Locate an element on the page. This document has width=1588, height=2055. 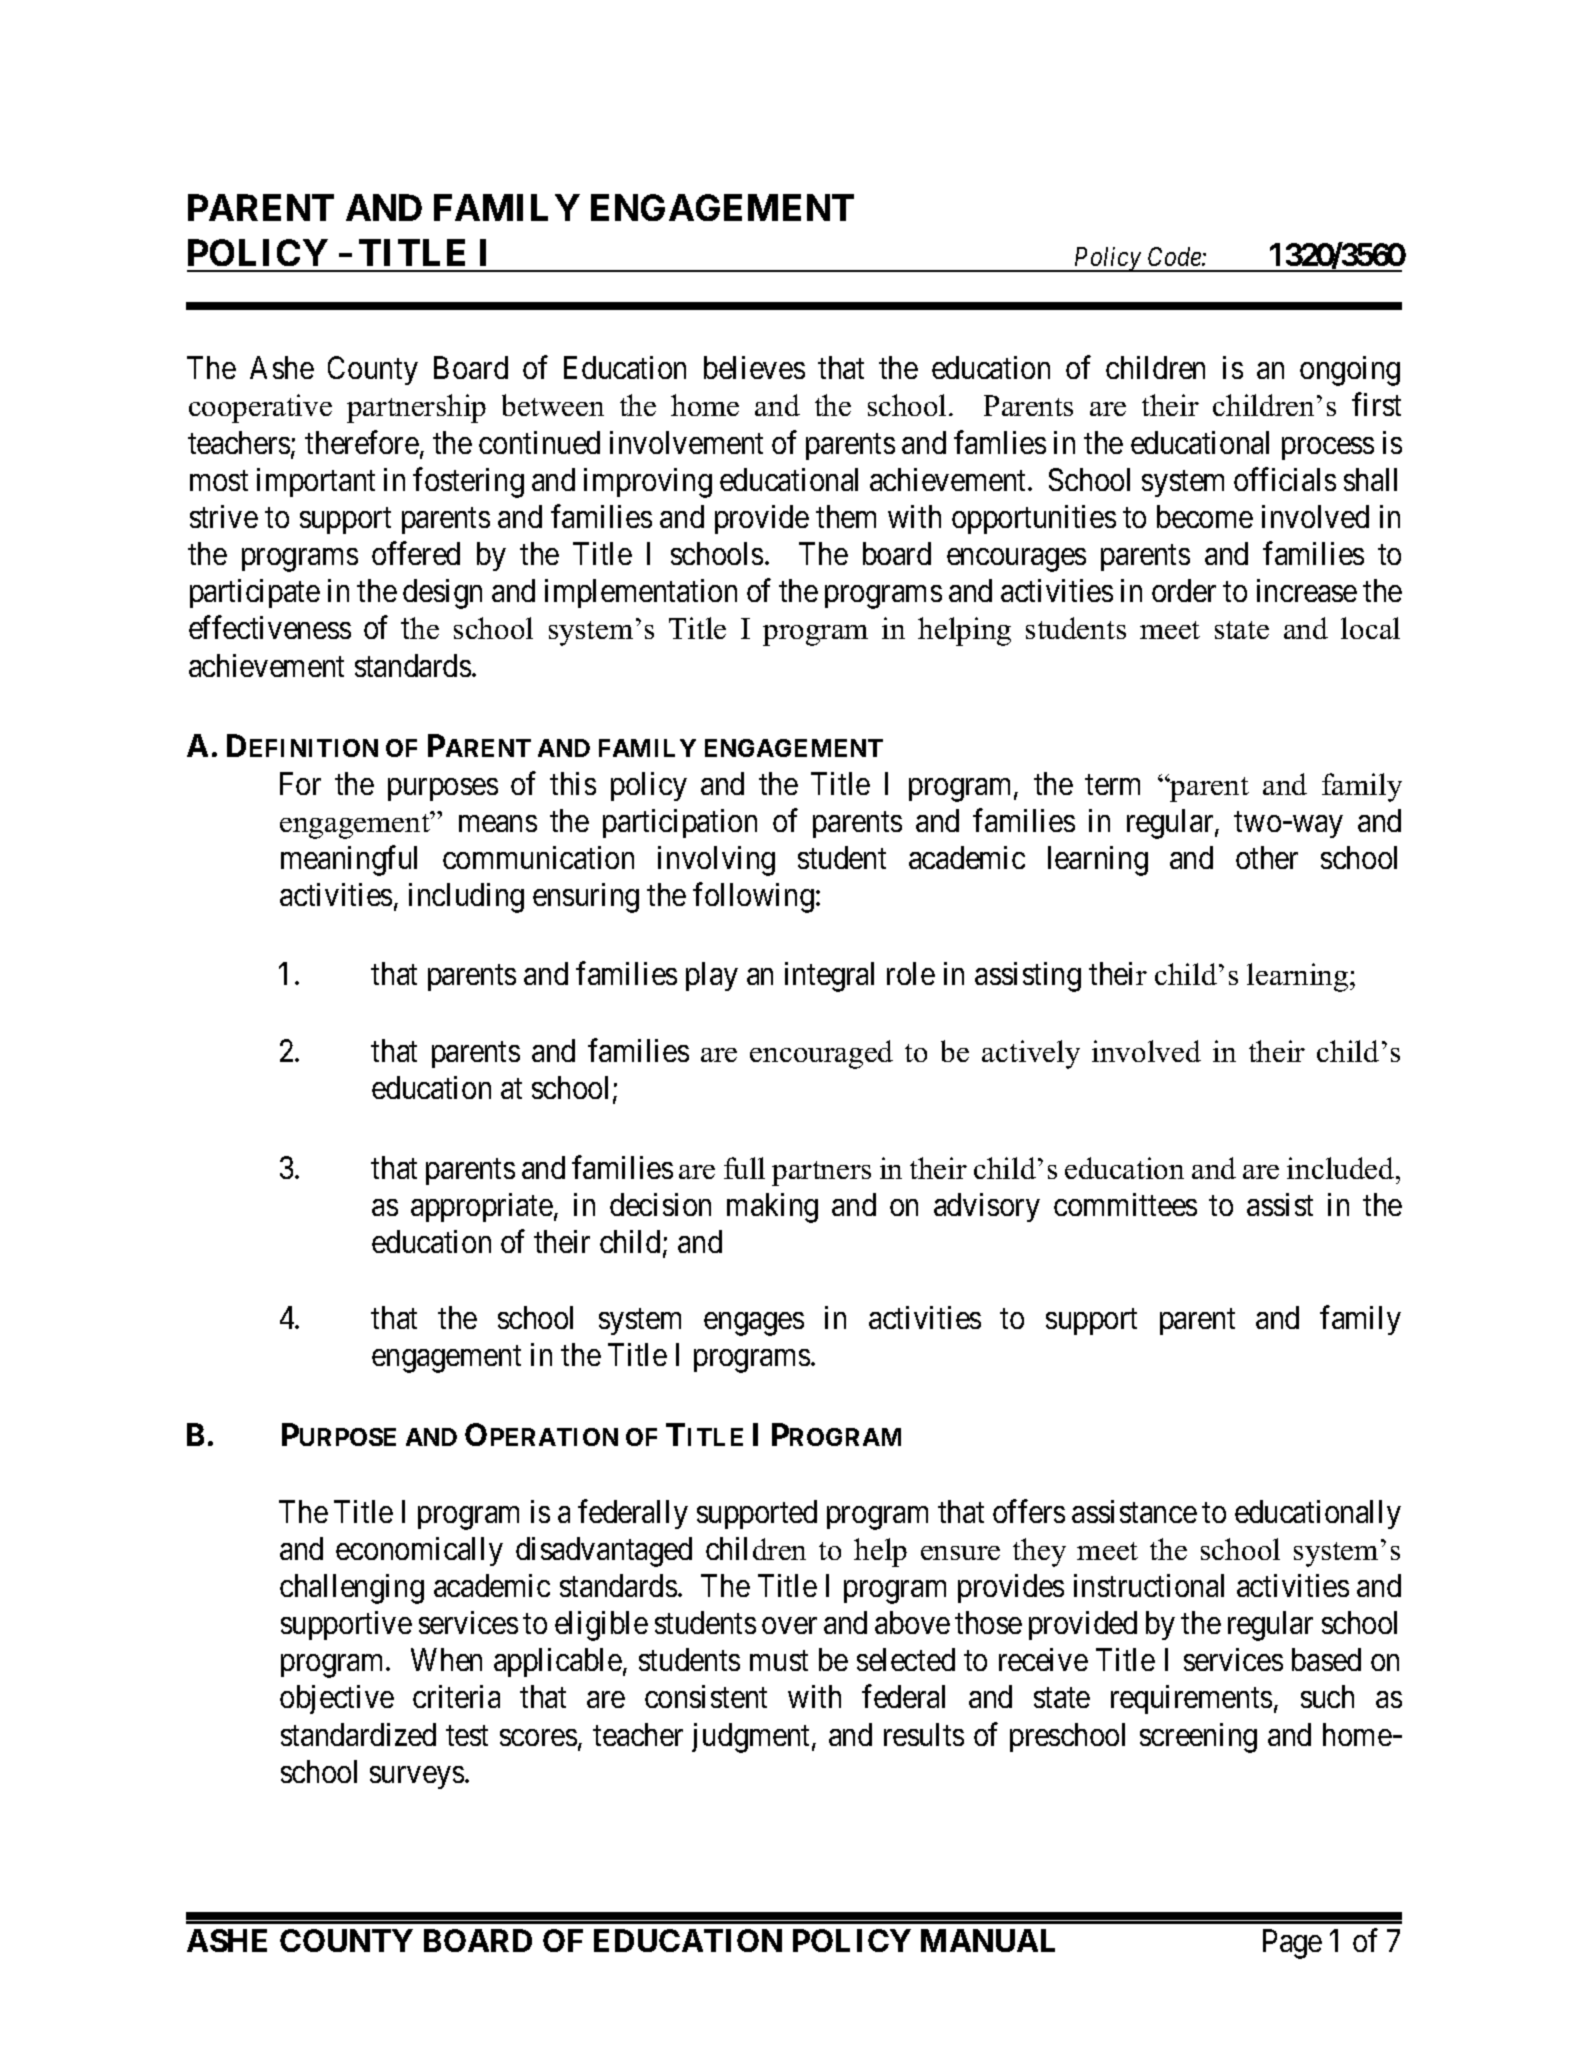
standardized is located at coordinates (358, 1734).
